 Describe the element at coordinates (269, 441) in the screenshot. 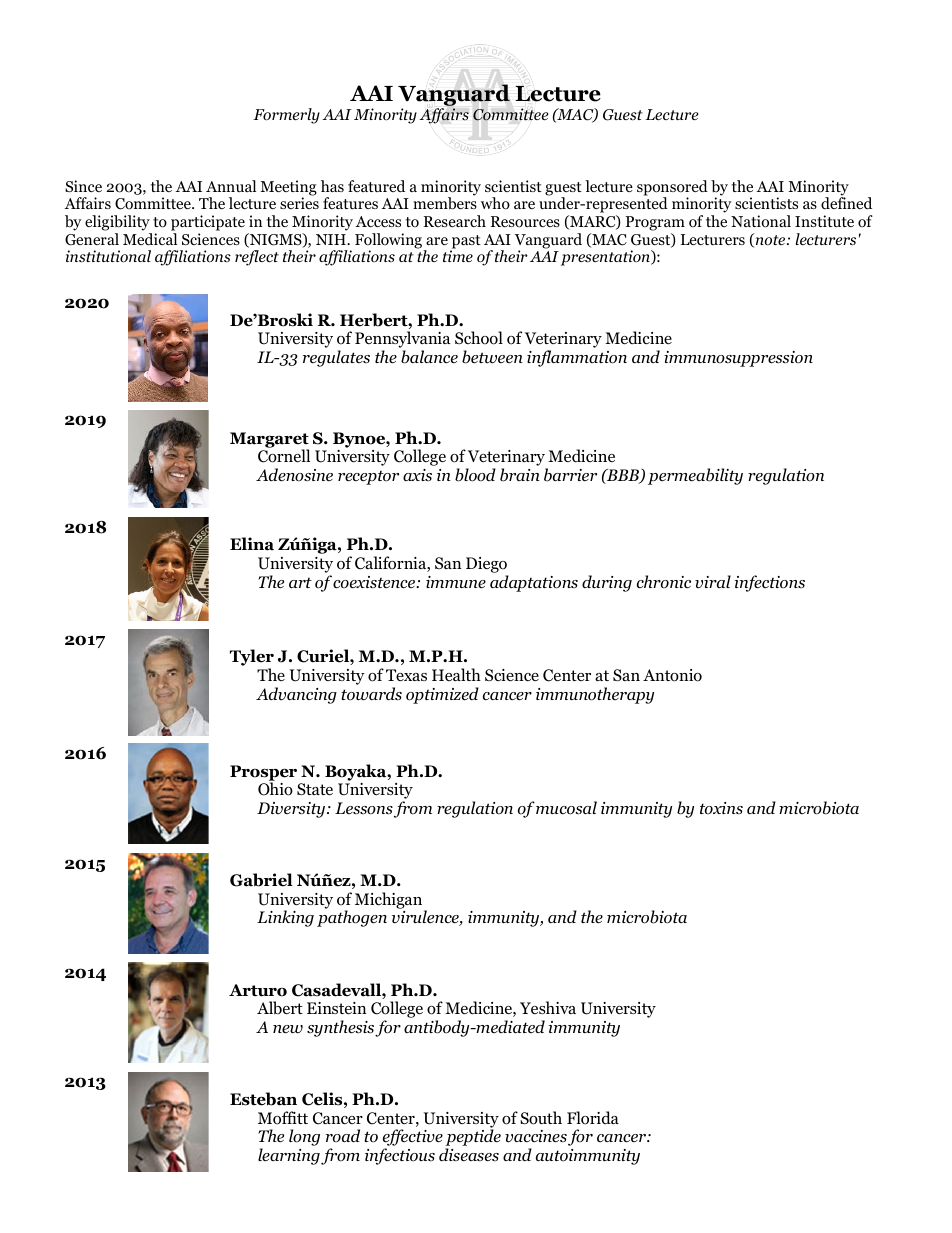

I see `Margaret` at that location.
